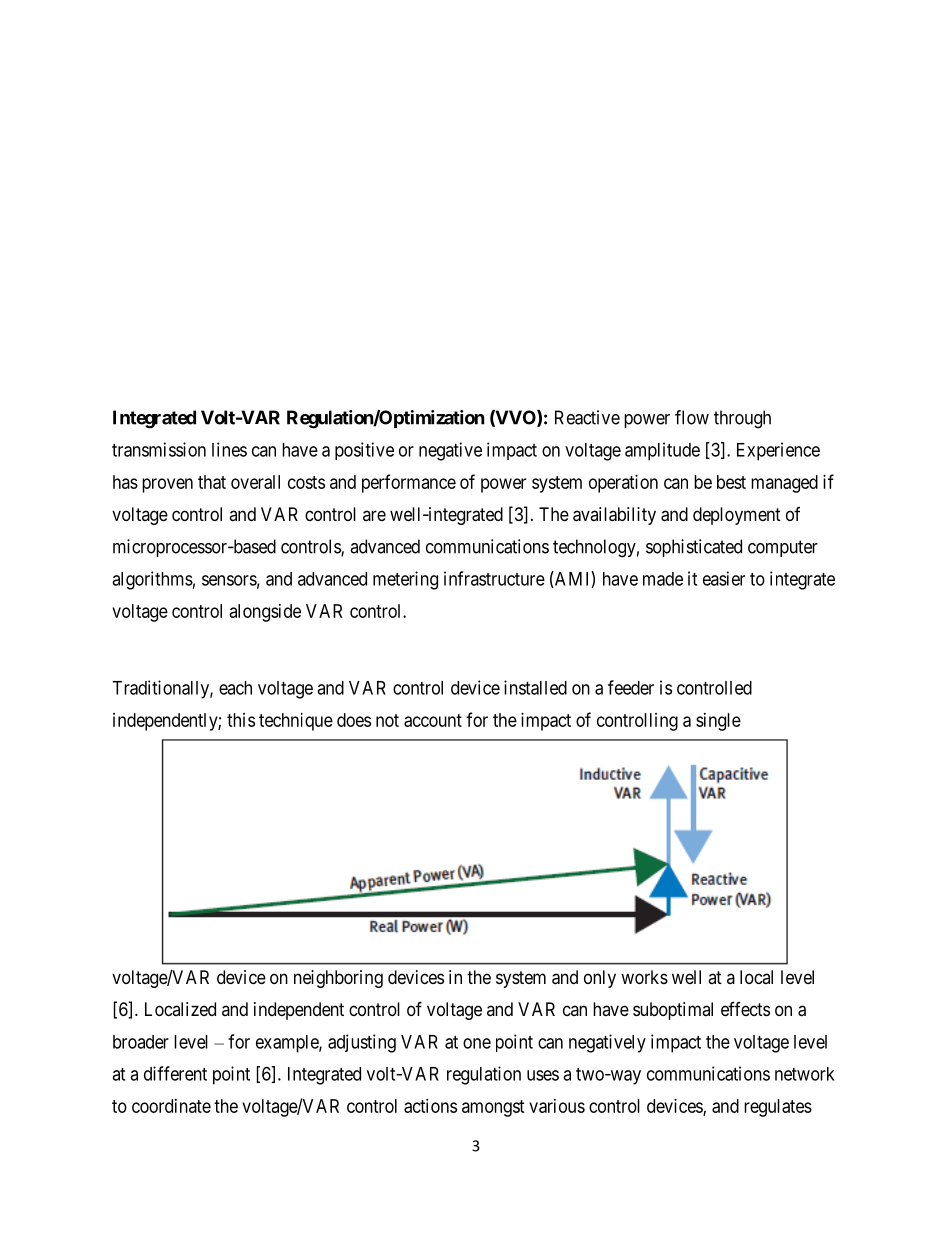  Describe the element at coordinates (742, 419) in the image. I see `through` at that location.
